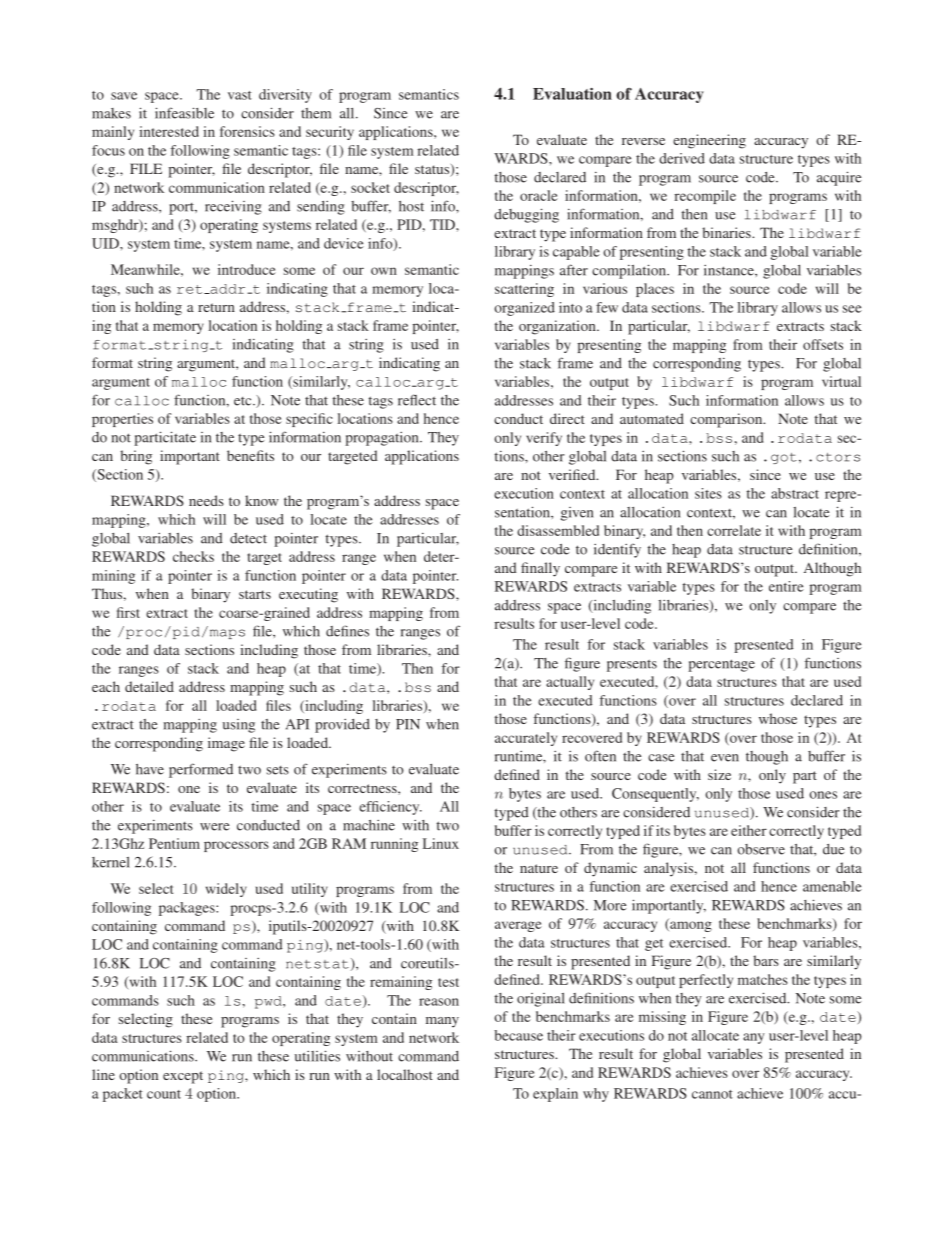  Describe the element at coordinates (433, 170) in the screenshot. I see `status` at that location.
